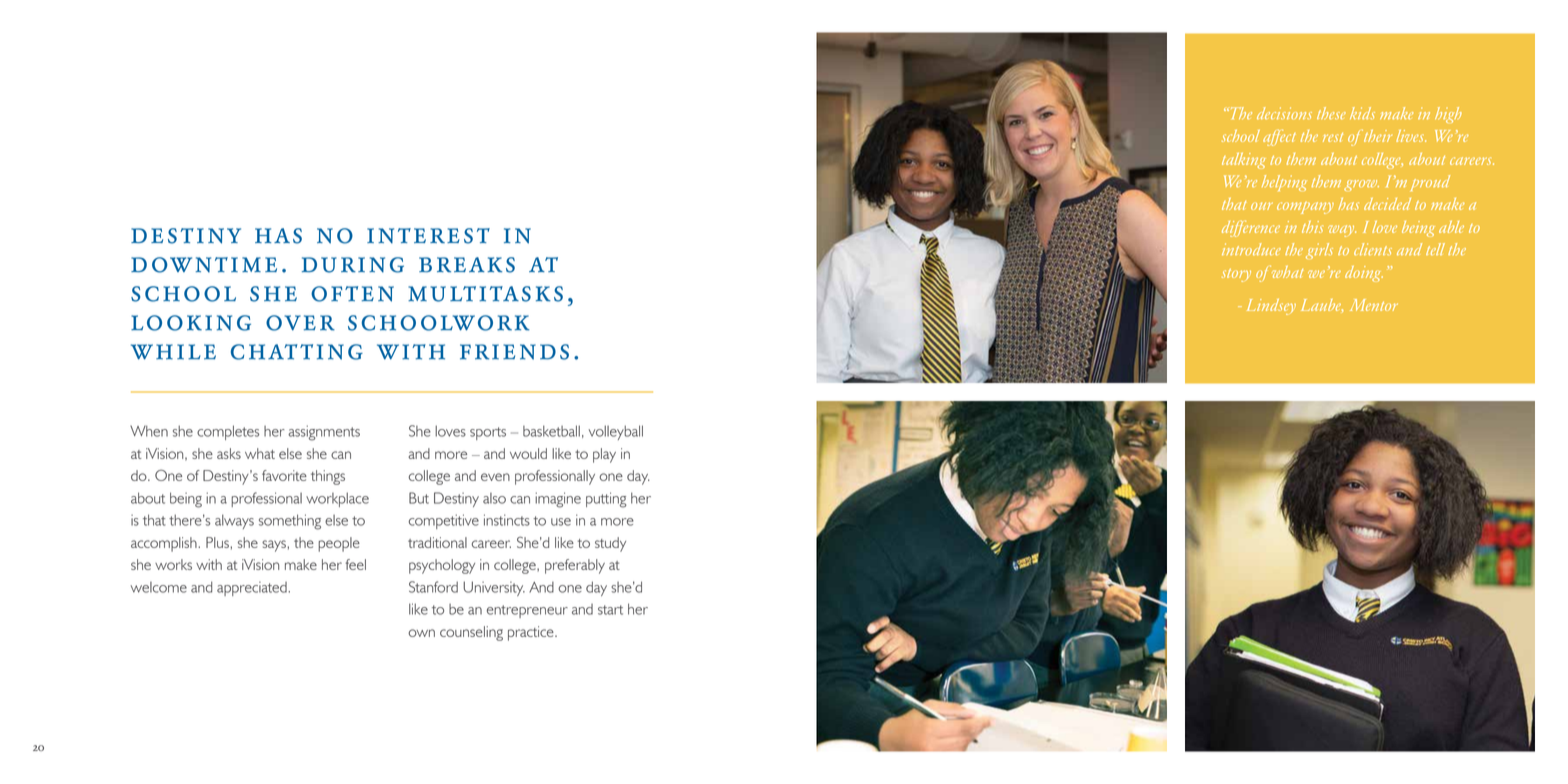  Describe the element at coordinates (1244, 161) in the screenshot. I see `talking` at that location.
